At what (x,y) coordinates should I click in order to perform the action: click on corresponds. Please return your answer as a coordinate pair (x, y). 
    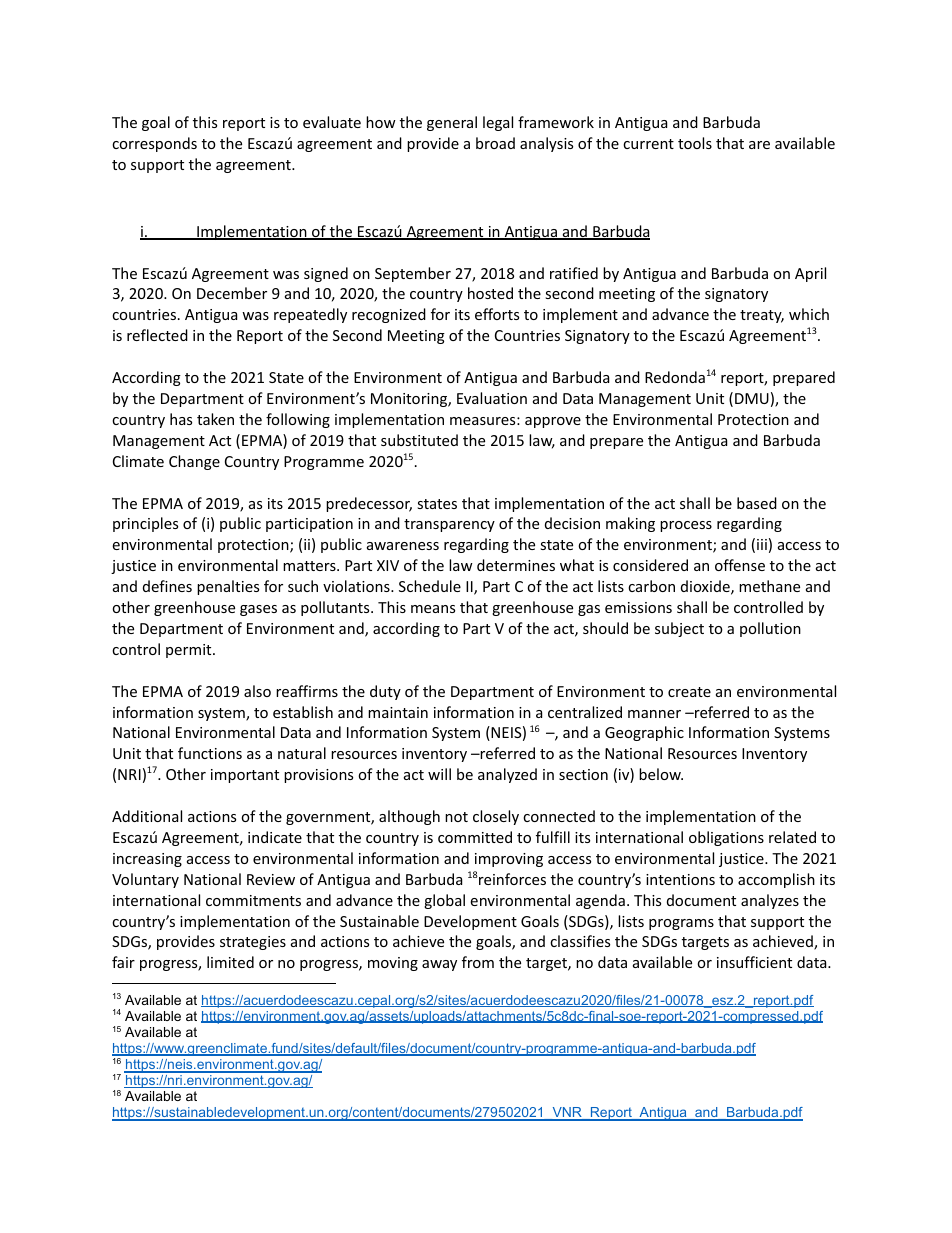
    Looking at the image, I should click on (154, 144).
